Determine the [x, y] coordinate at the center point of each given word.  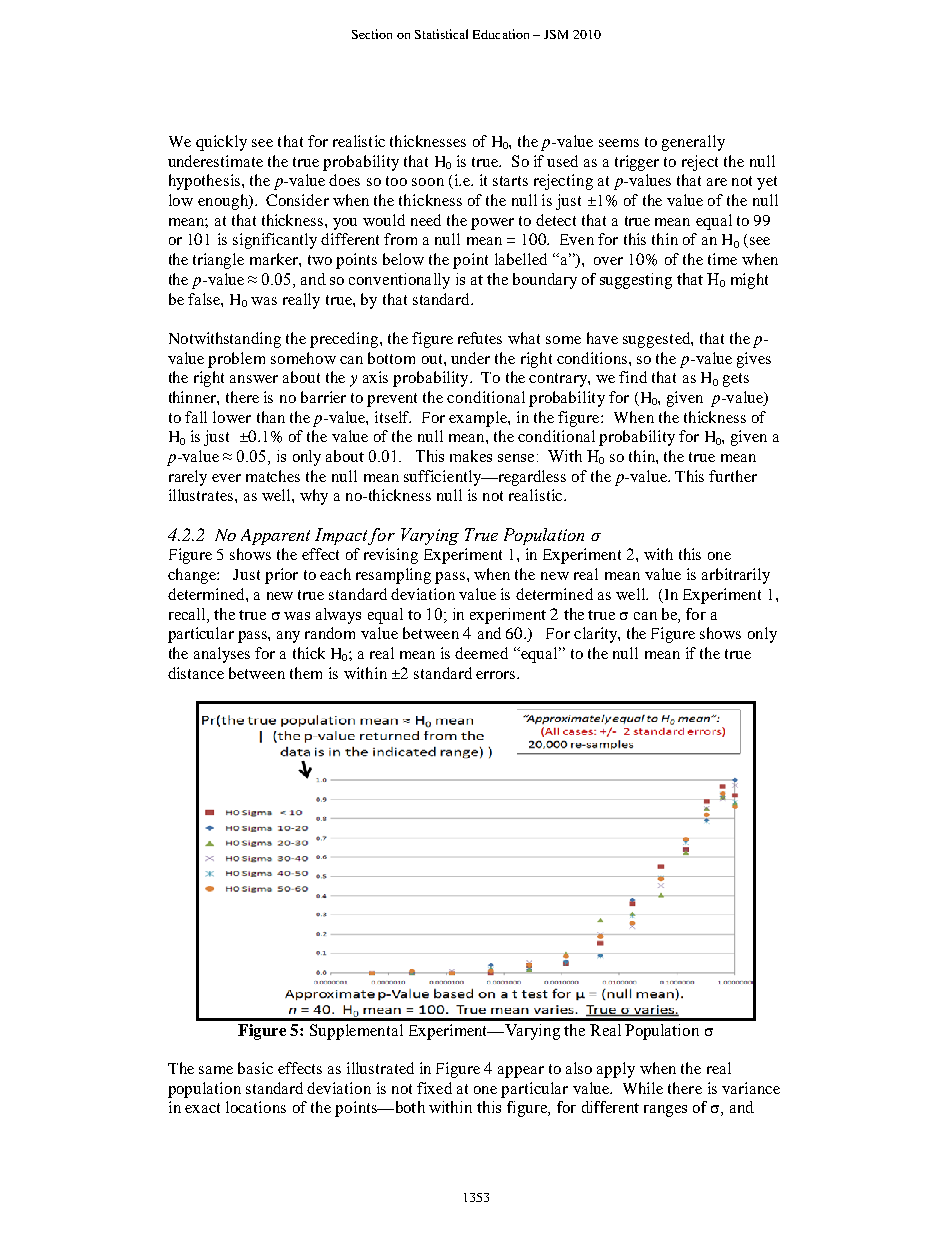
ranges [665, 1111]
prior [281, 576]
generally [693, 143]
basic [255, 1068]
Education [501, 34]
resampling [393, 576]
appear [521, 1072]
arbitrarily [736, 576]
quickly [221, 143]
